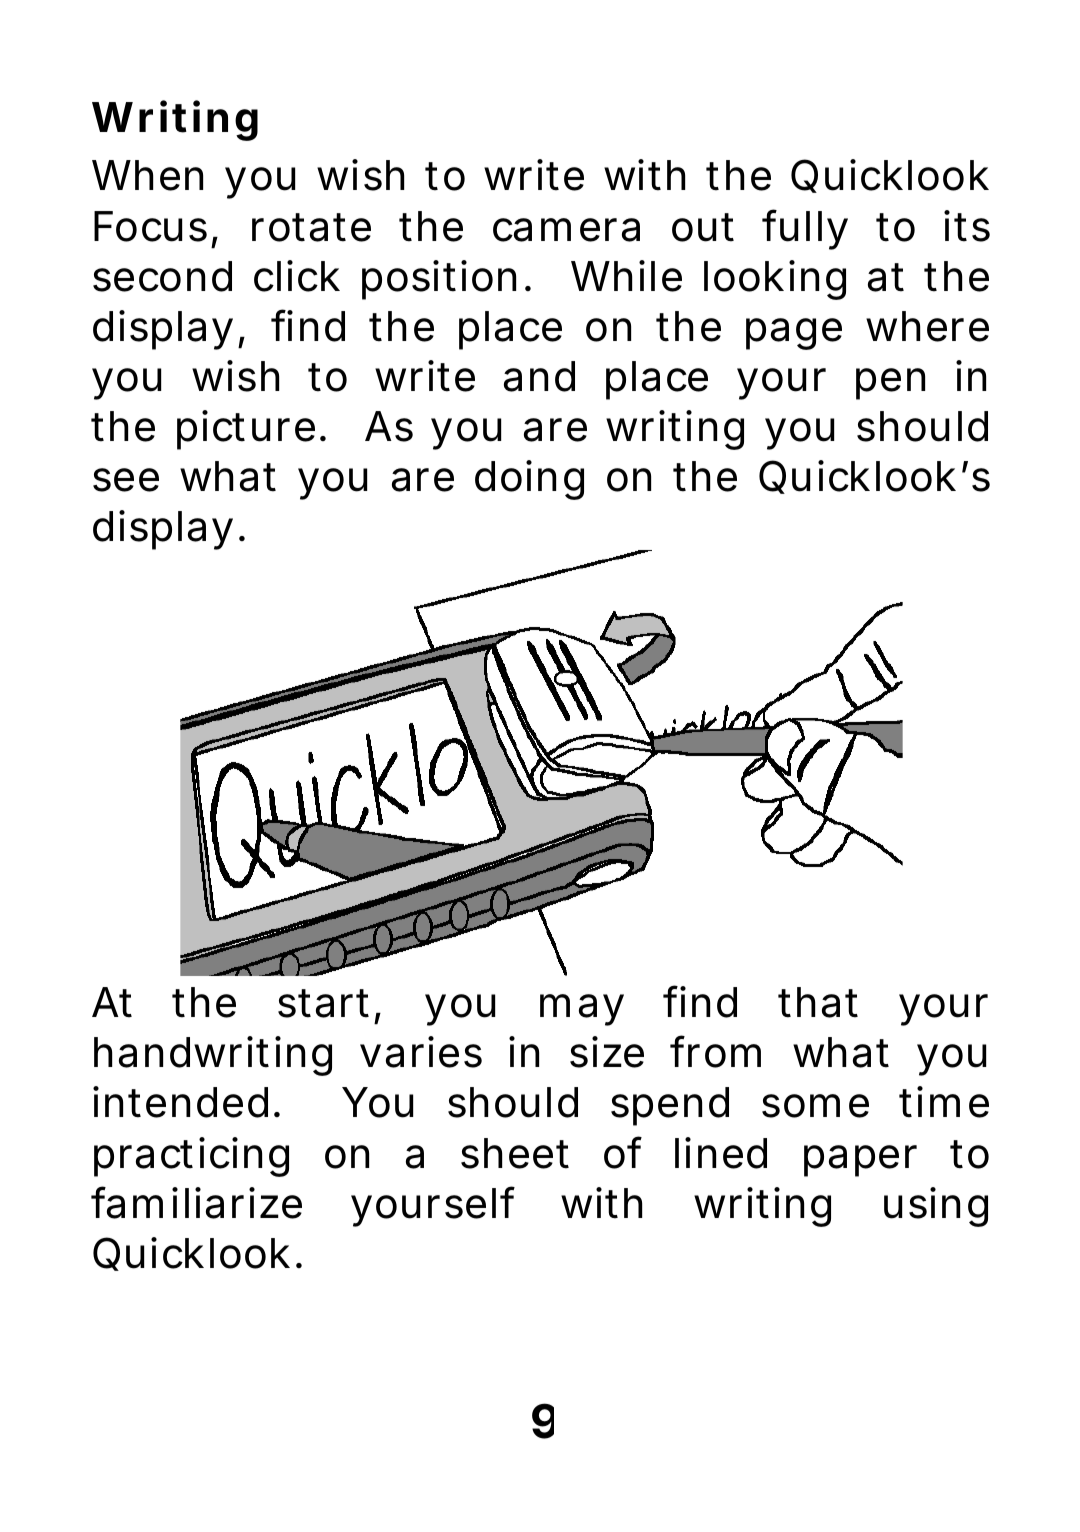 The height and width of the page is (1532, 1080). What do you see at coordinates (818, 1002) in the page?
I see `that` at bounding box center [818, 1002].
